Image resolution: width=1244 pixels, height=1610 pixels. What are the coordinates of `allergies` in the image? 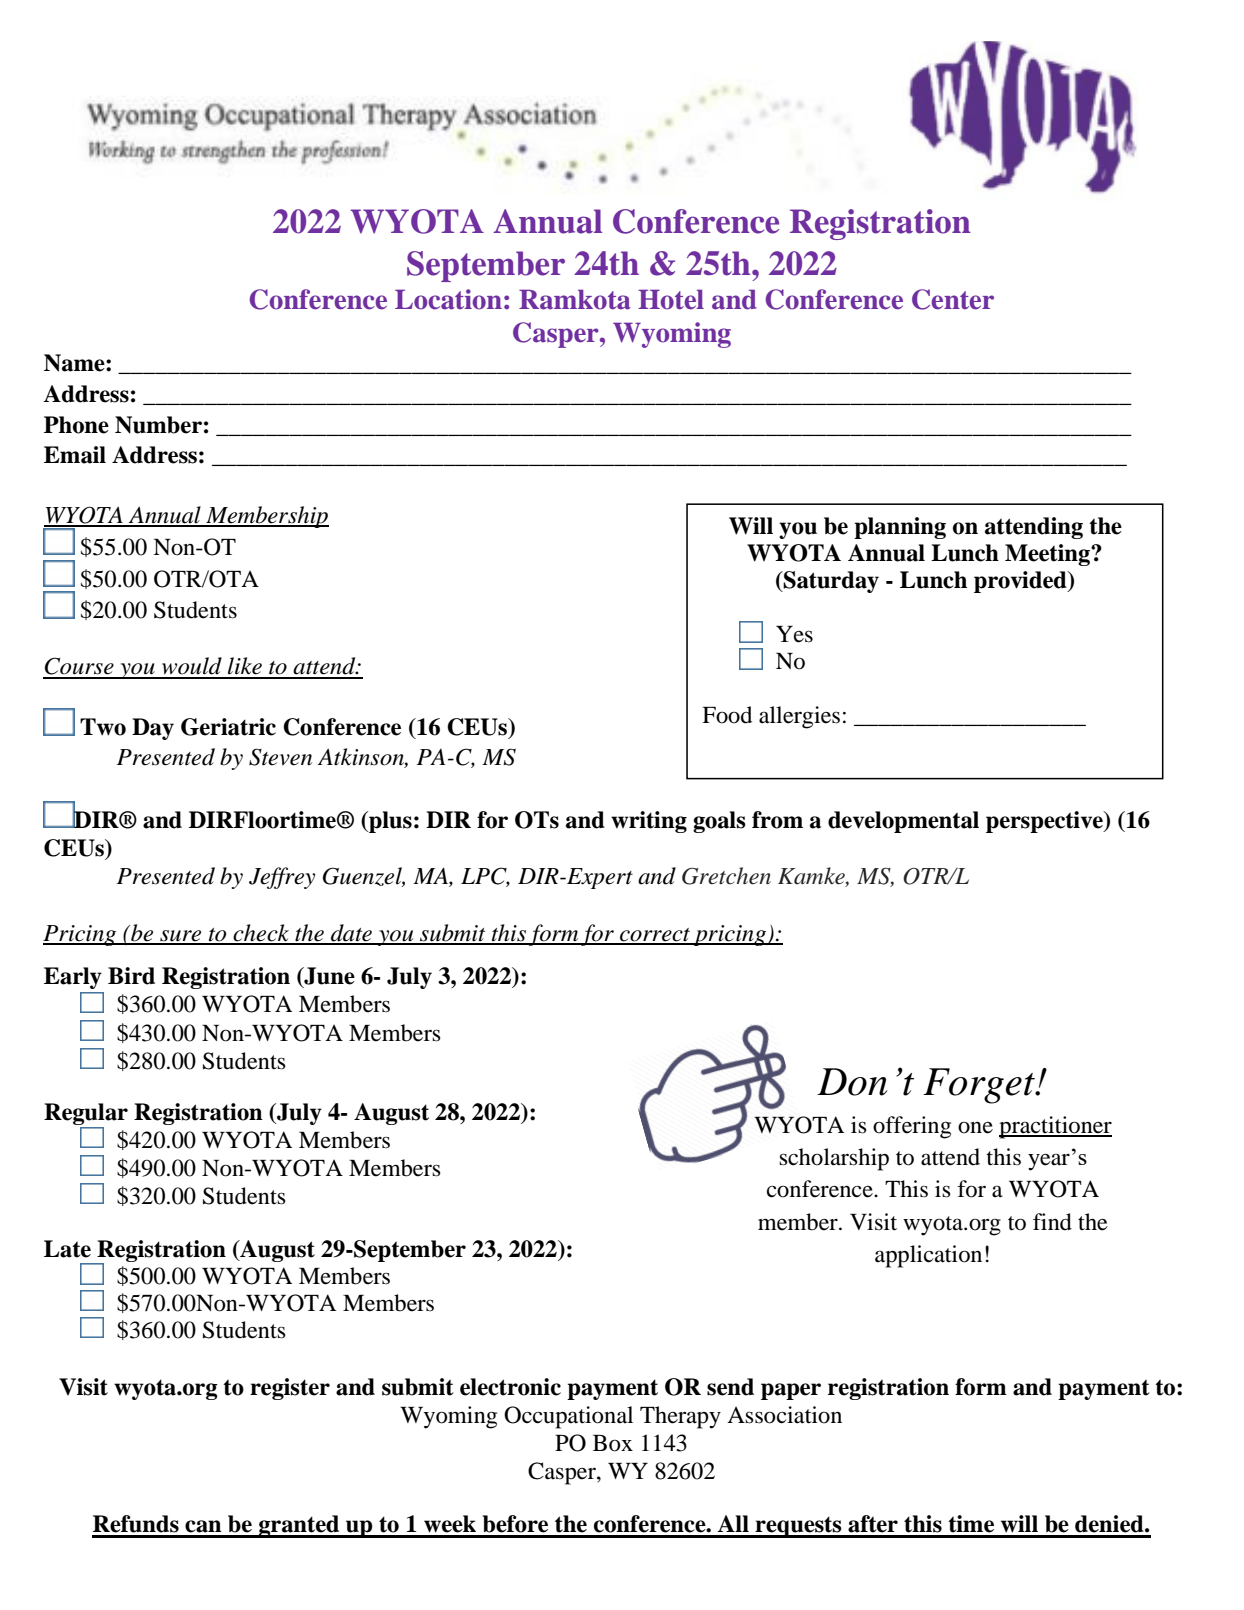 It's located at (799, 717).
